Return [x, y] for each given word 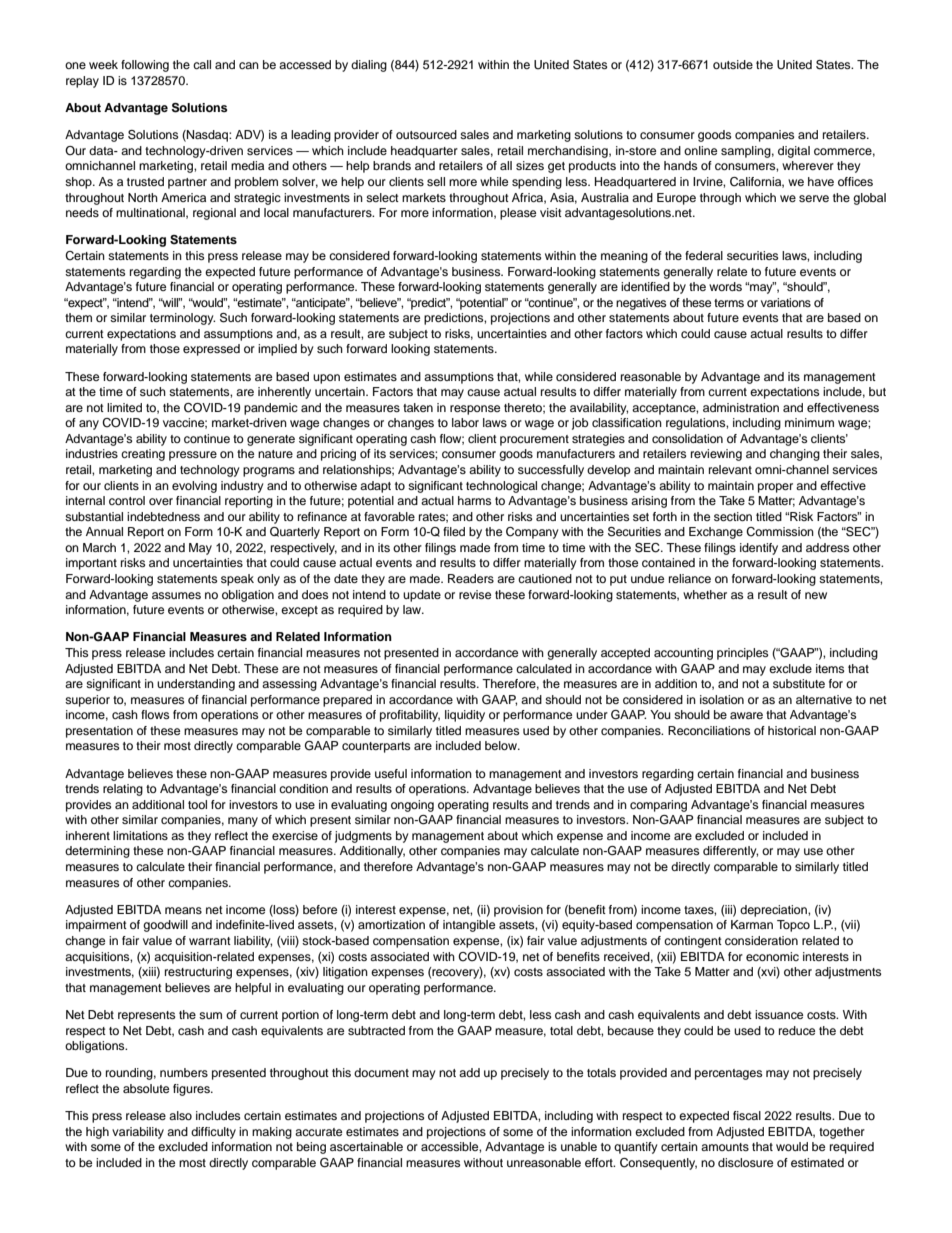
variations [786, 302]
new [816, 595]
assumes [176, 595]
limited [124, 407]
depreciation [774, 911]
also [180, 1115]
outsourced [426, 134]
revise [475, 594]
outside [733, 64]
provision [518, 911]
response [475, 410]
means [183, 910]
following [145, 66]
